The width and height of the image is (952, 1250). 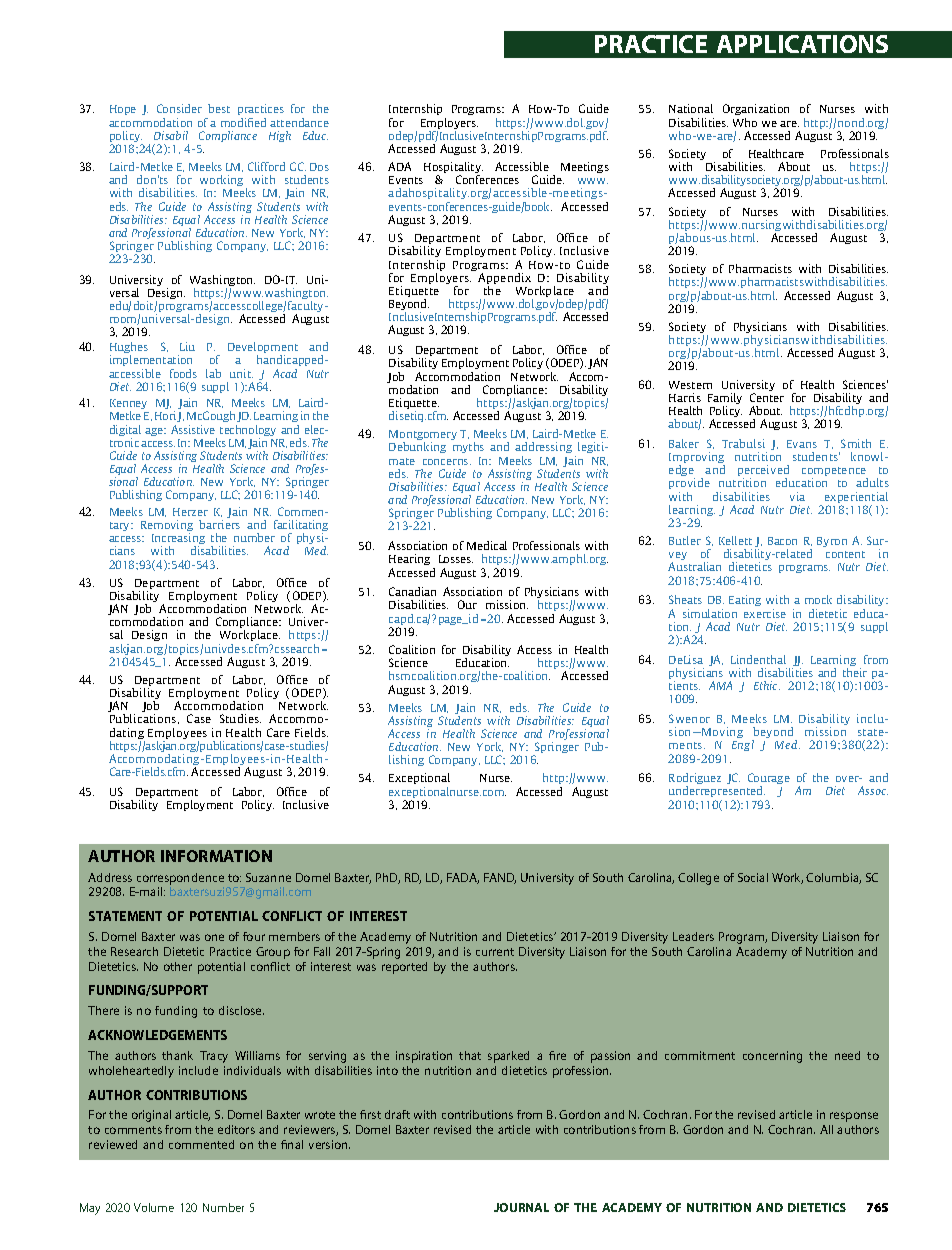 I want to click on barriers, so click(x=219, y=524).
